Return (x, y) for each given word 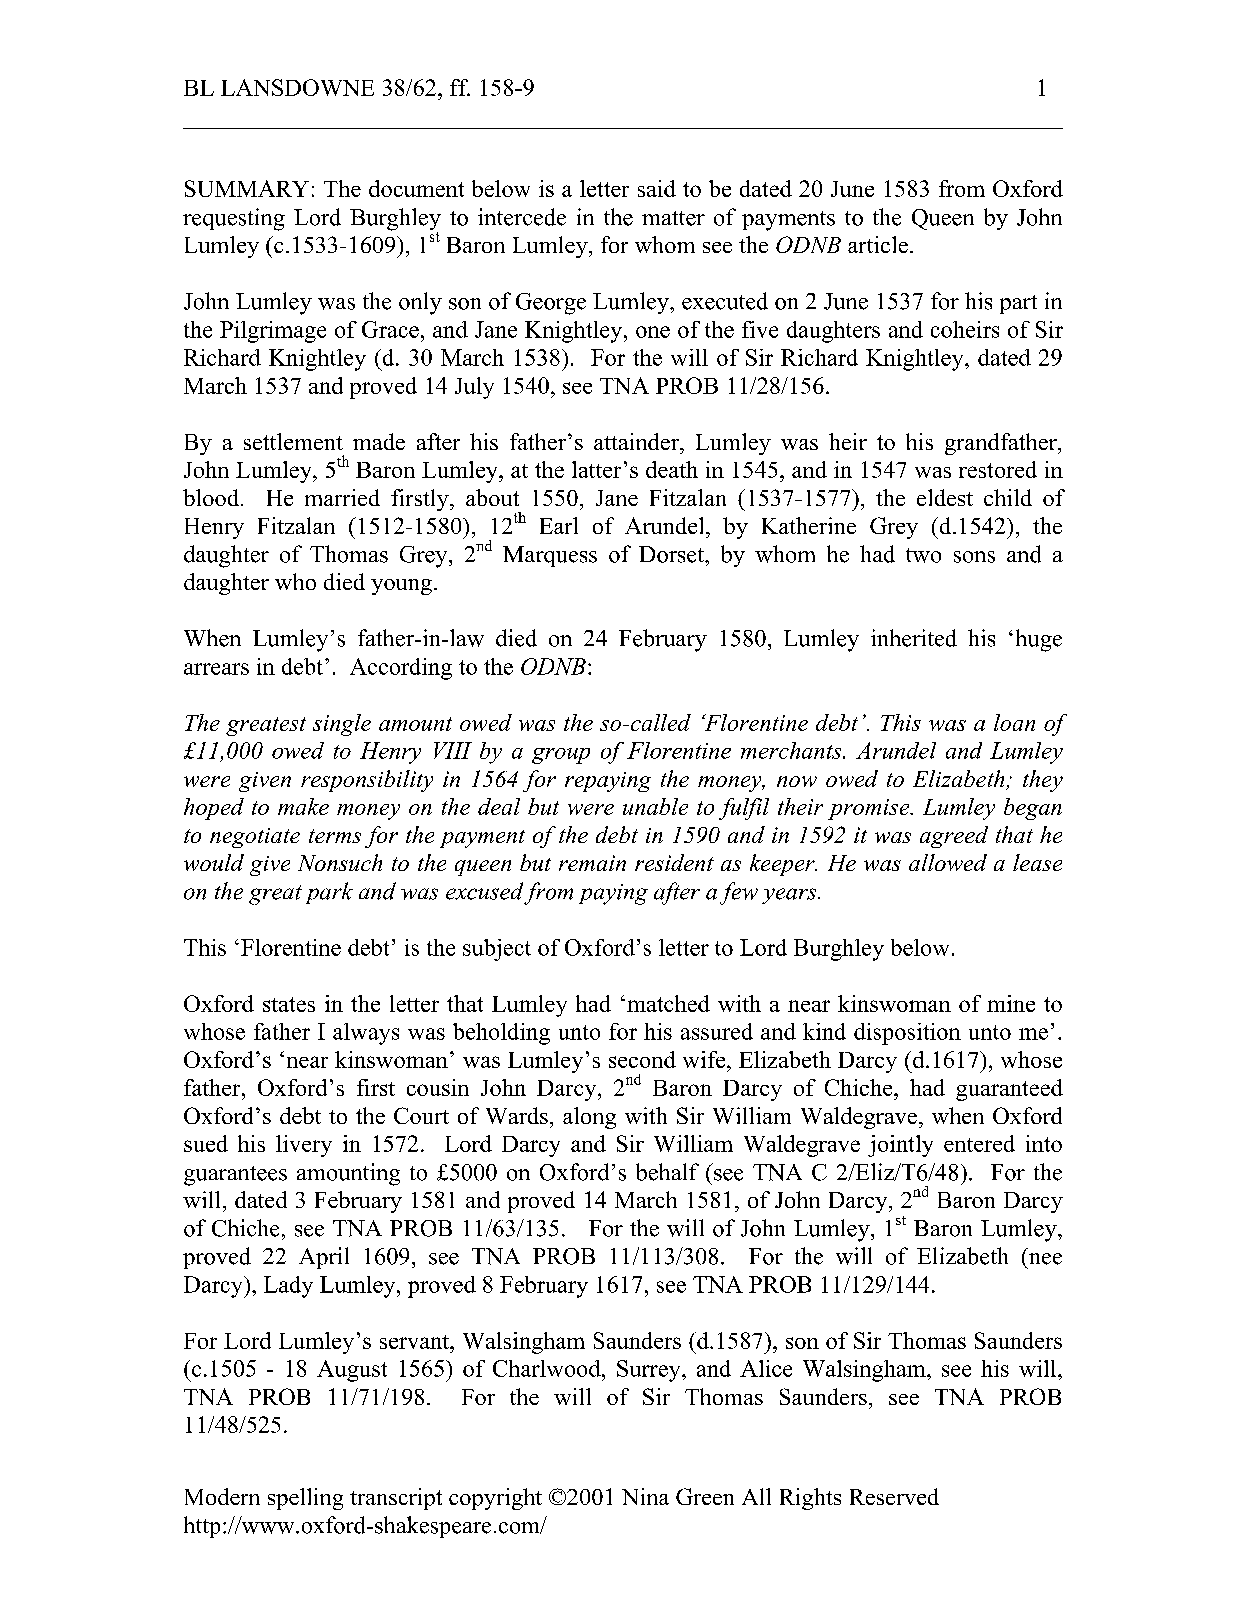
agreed (954, 837)
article (878, 244)
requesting (234, 219)
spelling (305, 1499)
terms (335, 836)
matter (673, 218)
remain (592, 863)
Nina (645, 1496)
